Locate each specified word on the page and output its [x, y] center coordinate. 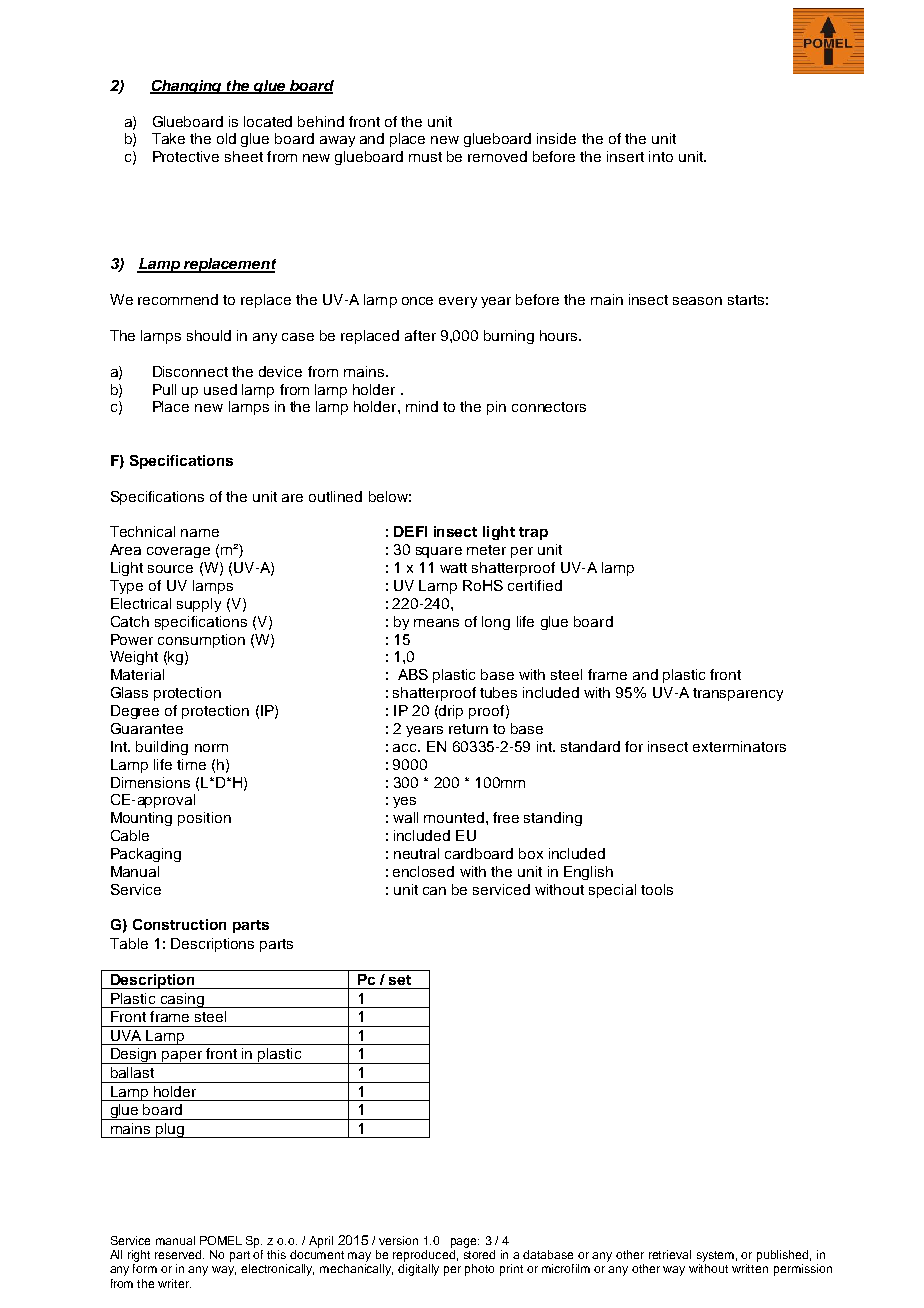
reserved [179, 1254]
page [465, 1243]
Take [168, 138]
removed [497, 156]
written [750, 1268]
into [661, 156]
